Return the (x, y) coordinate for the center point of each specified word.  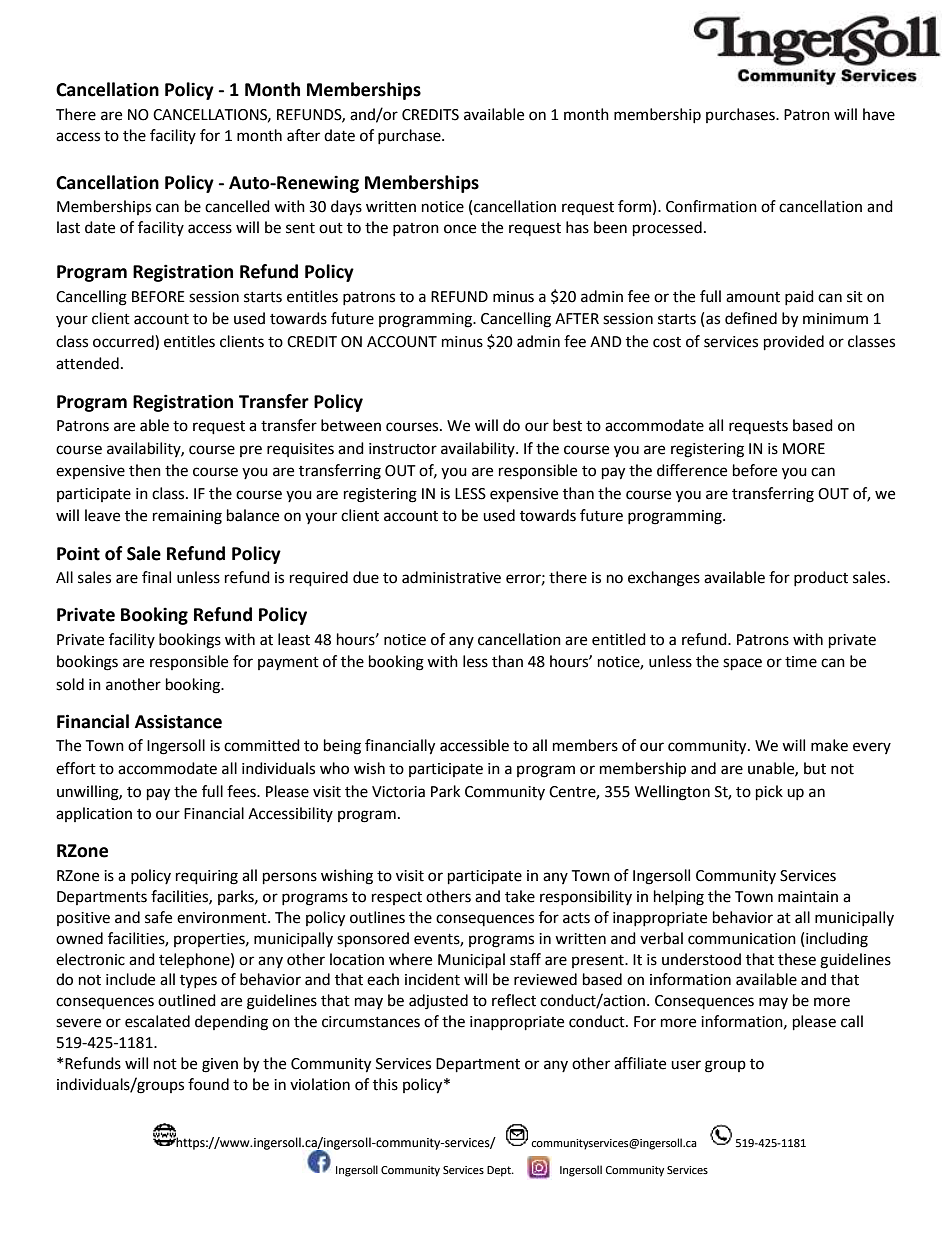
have (879, 114)
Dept (500, 1171)
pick (769, 793)
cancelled (237, 206)
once (460, 229)
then (145, 470)
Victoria (398, 792)
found (208, 1084)
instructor (403, 449)
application (94, 814)
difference (692, 470)
